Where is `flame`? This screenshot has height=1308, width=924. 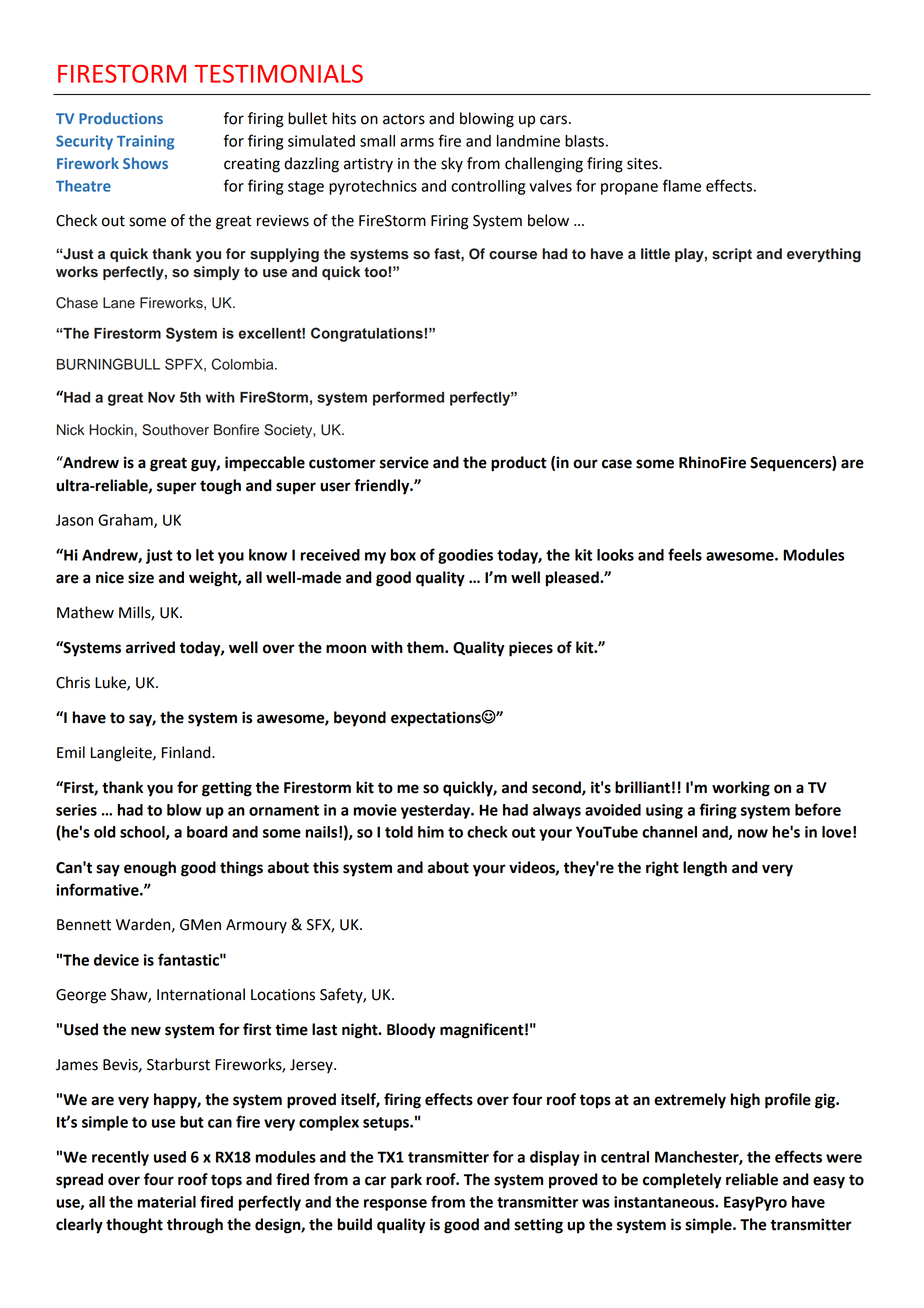
flame is located at coordinates (682, 185).
